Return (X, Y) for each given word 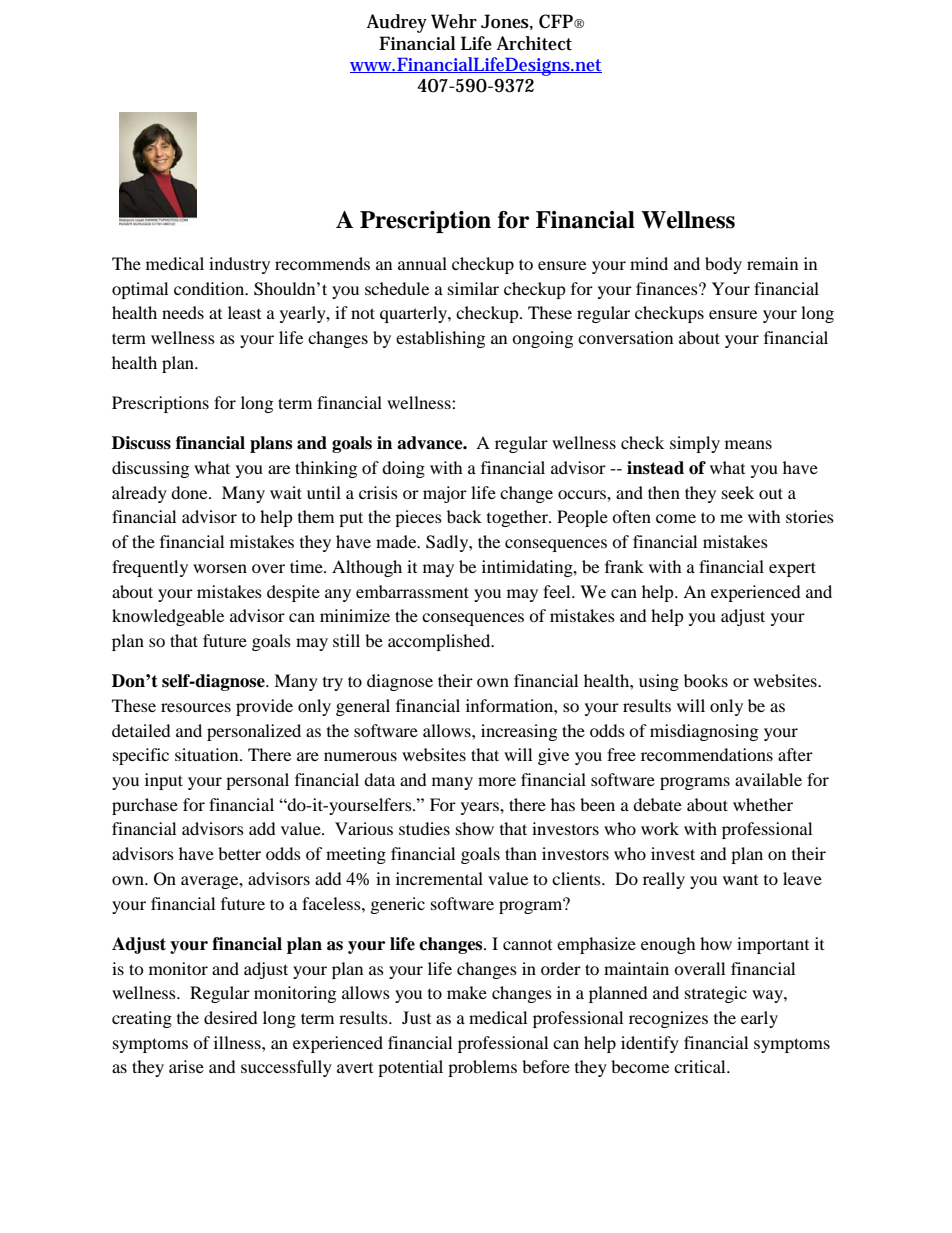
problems (482, 1068)
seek (738, 492)
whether (763, 804)
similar (473, 288)
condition (210, 288)
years (481, 808)
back (464, 516)
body (723, 265)
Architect (534, 43)
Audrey (397, 23)
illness (238, 1042)
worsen (220, 568)
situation (208, 754)
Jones (505, 21)
